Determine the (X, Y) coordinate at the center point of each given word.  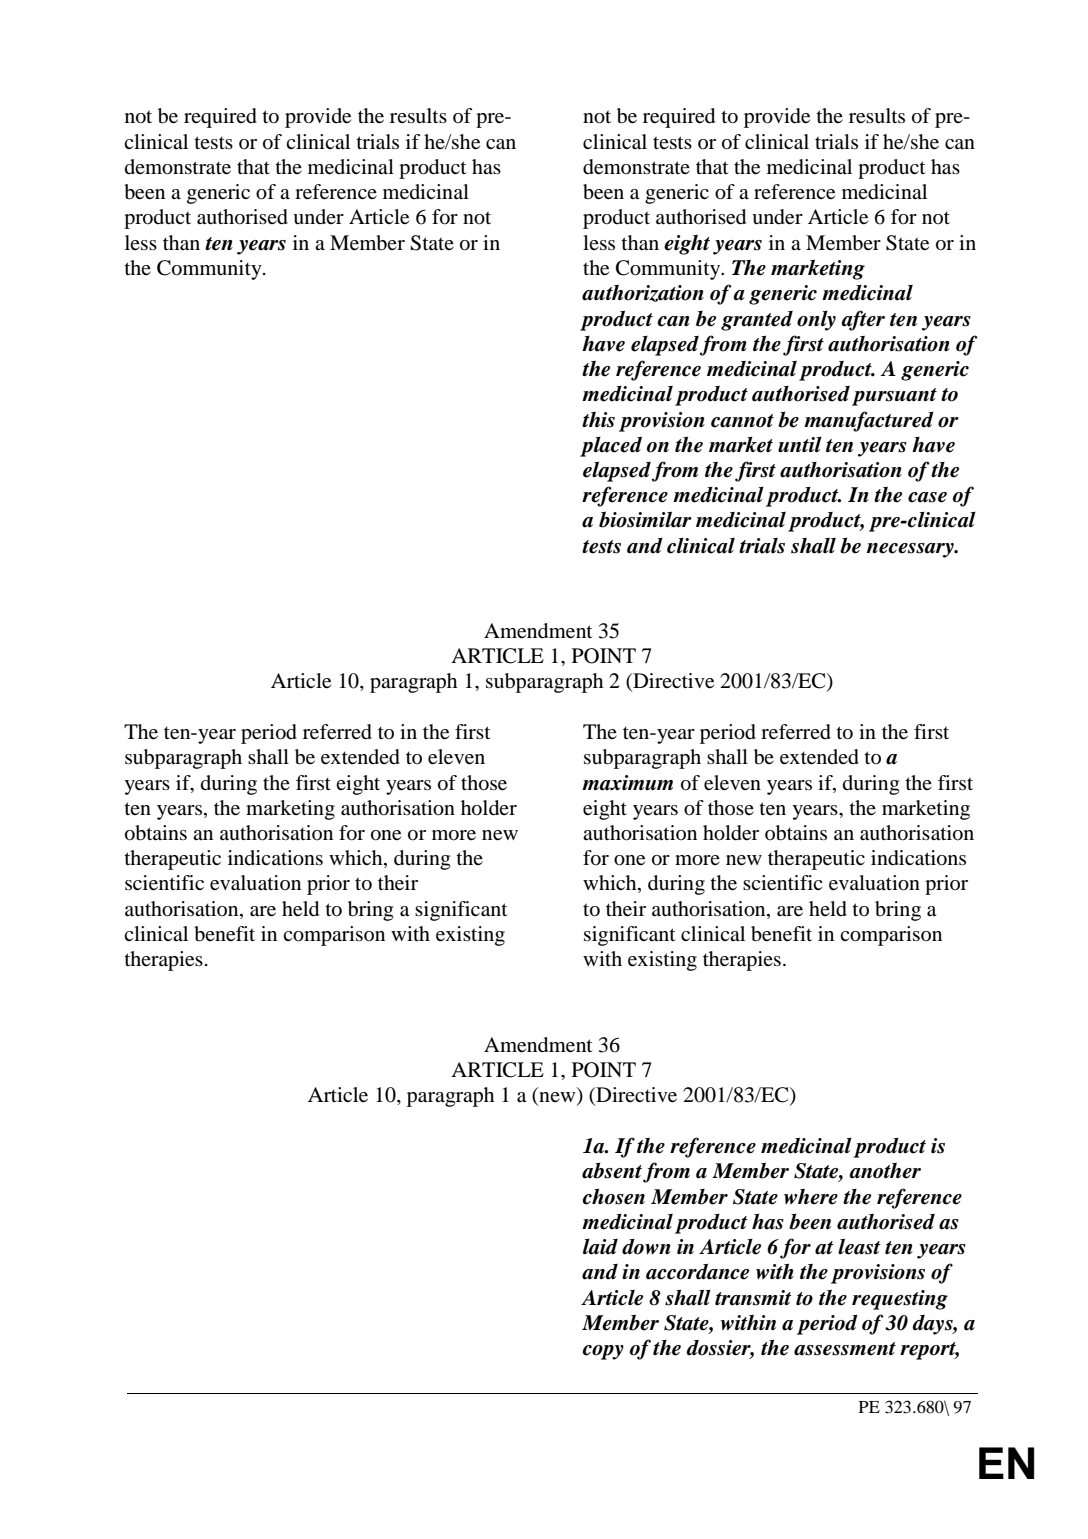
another (885, 1171)
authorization (643, 293)
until (800, 444)
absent (613, 1171)
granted (757, 321)
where (811, 1197)
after (863, 320)
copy (603, 1352)
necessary (911, 550)
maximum (627, 783)
